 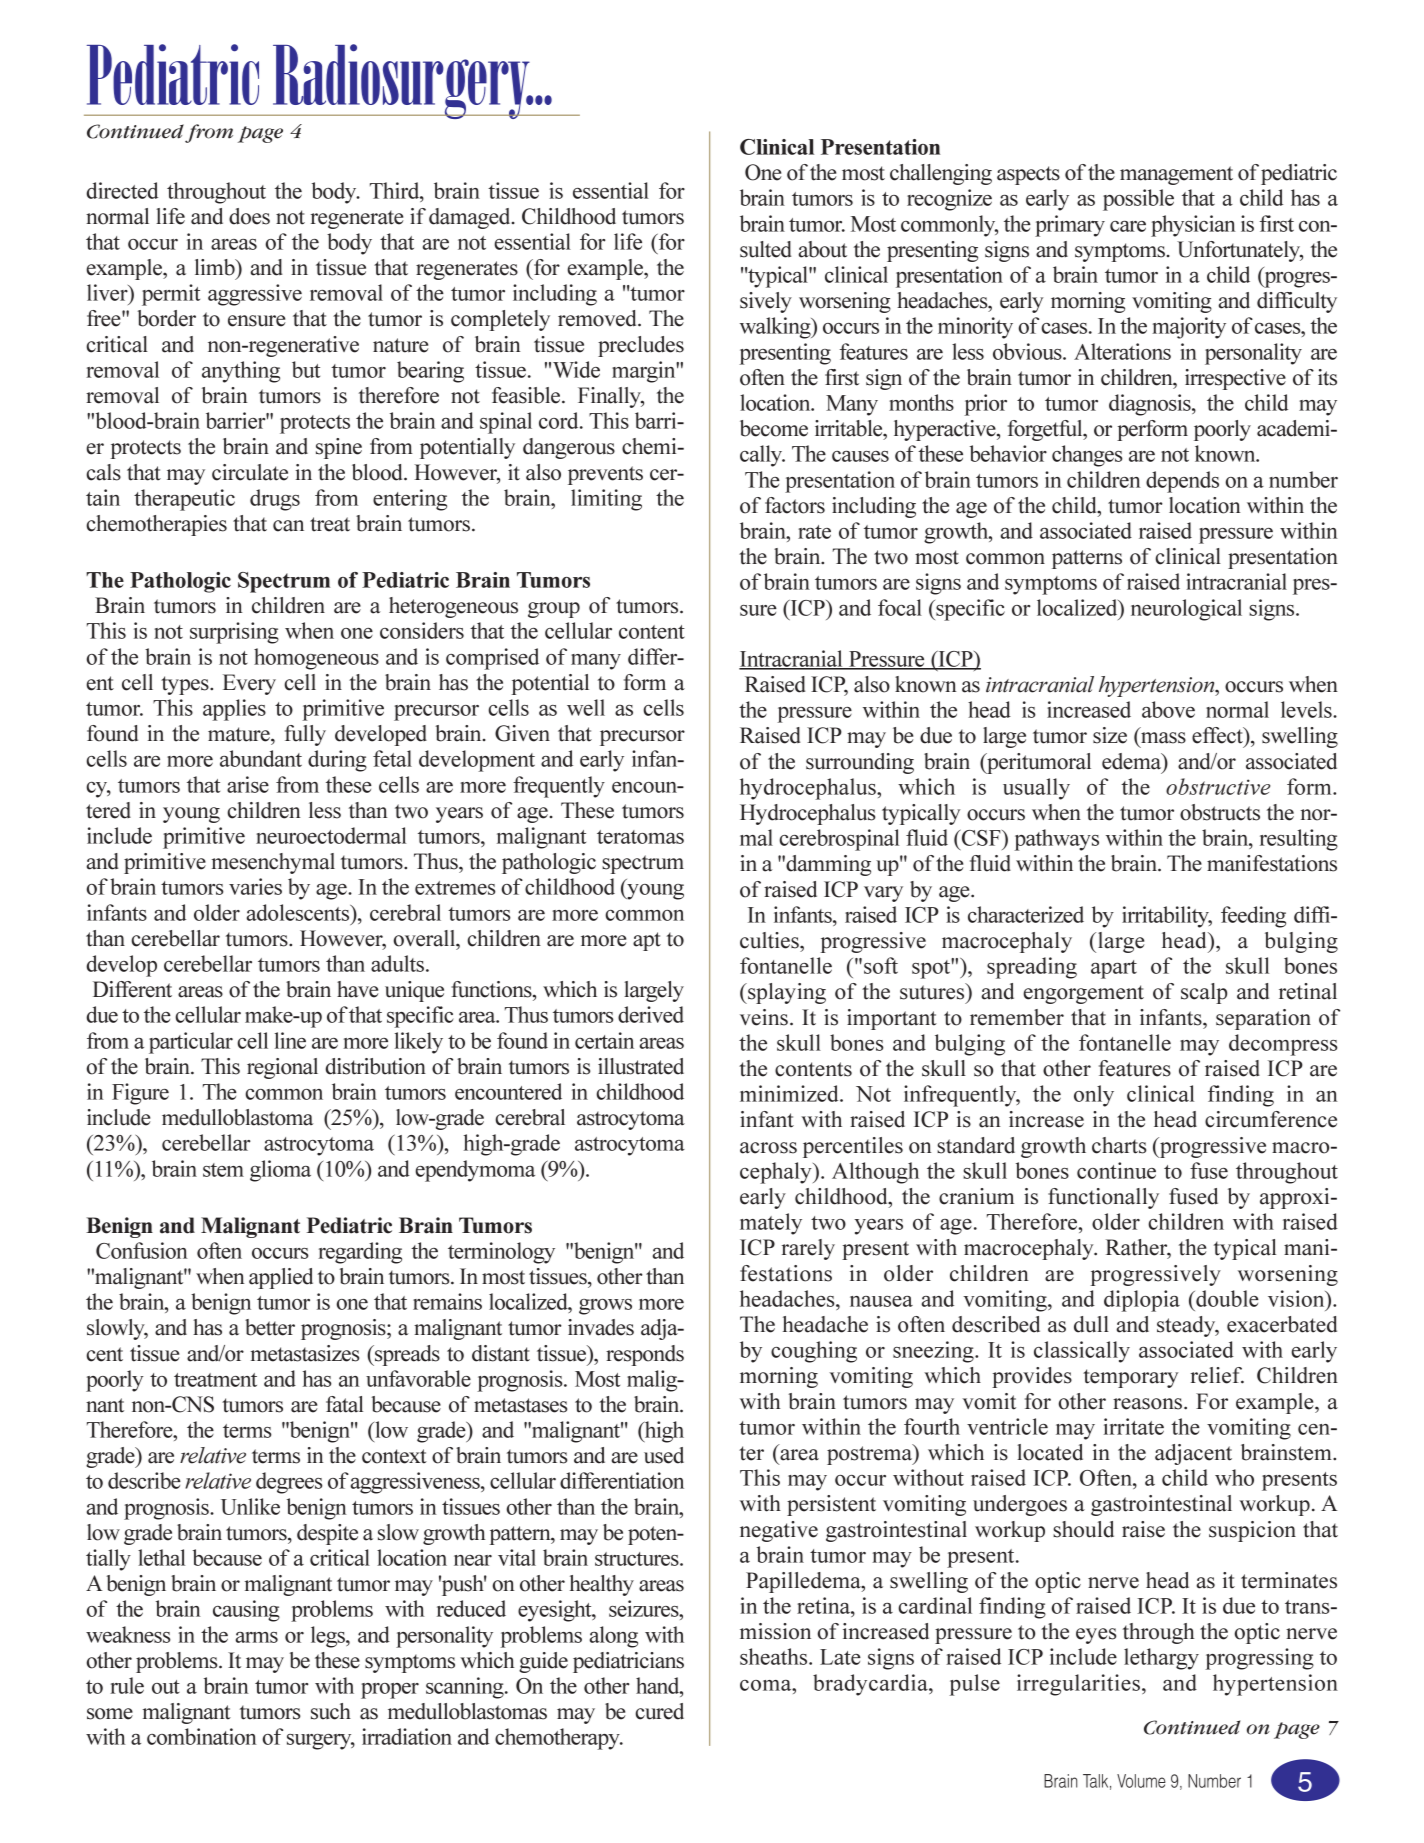 I want to click on applied, so click(x=281, y=1278).
